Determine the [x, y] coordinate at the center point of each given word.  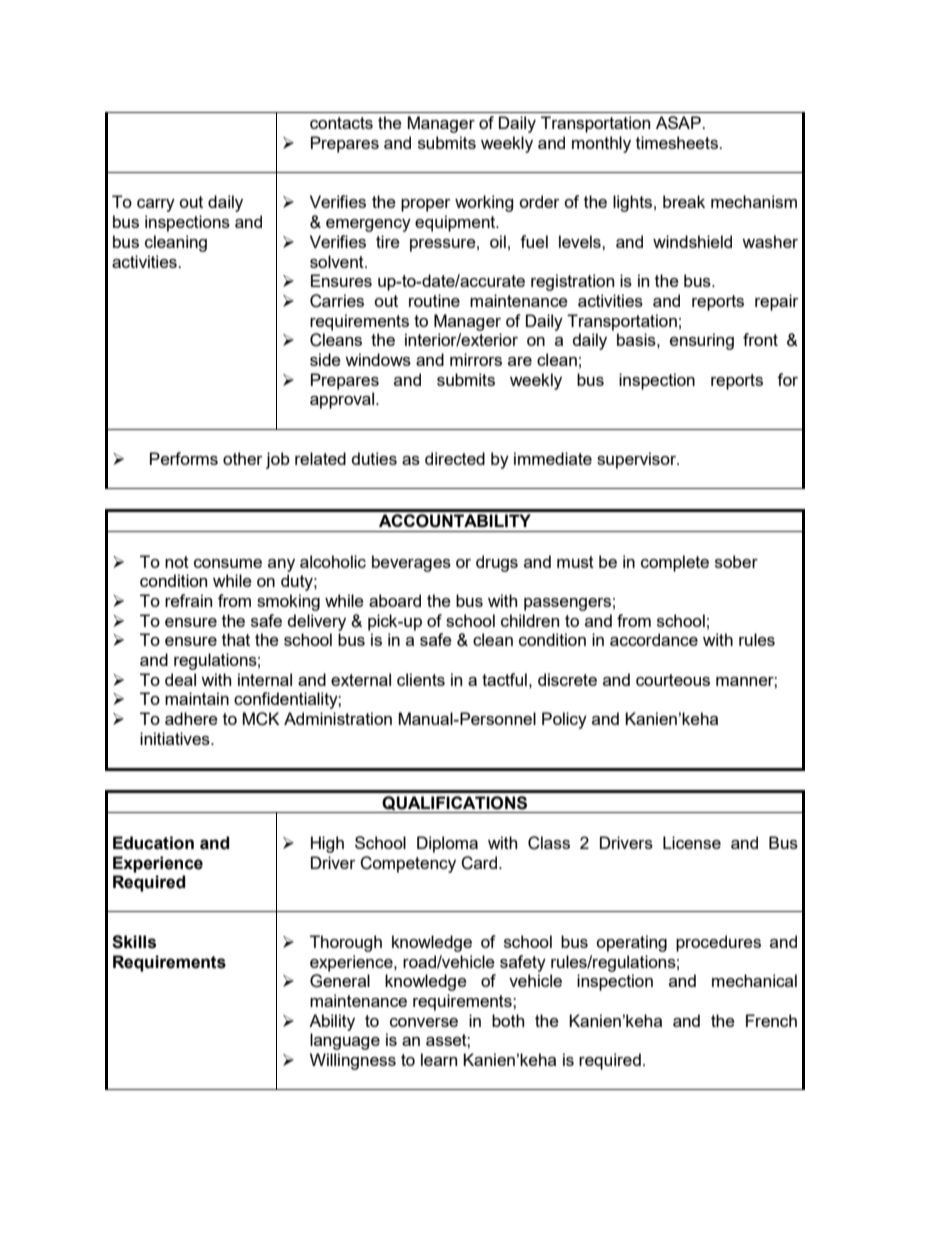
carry [156, 205]
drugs [497, 563]
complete [675, 563]
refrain [188, 600]
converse [424, 1022]
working [484, 203]
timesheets [678, 142]
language [345, 1041]
